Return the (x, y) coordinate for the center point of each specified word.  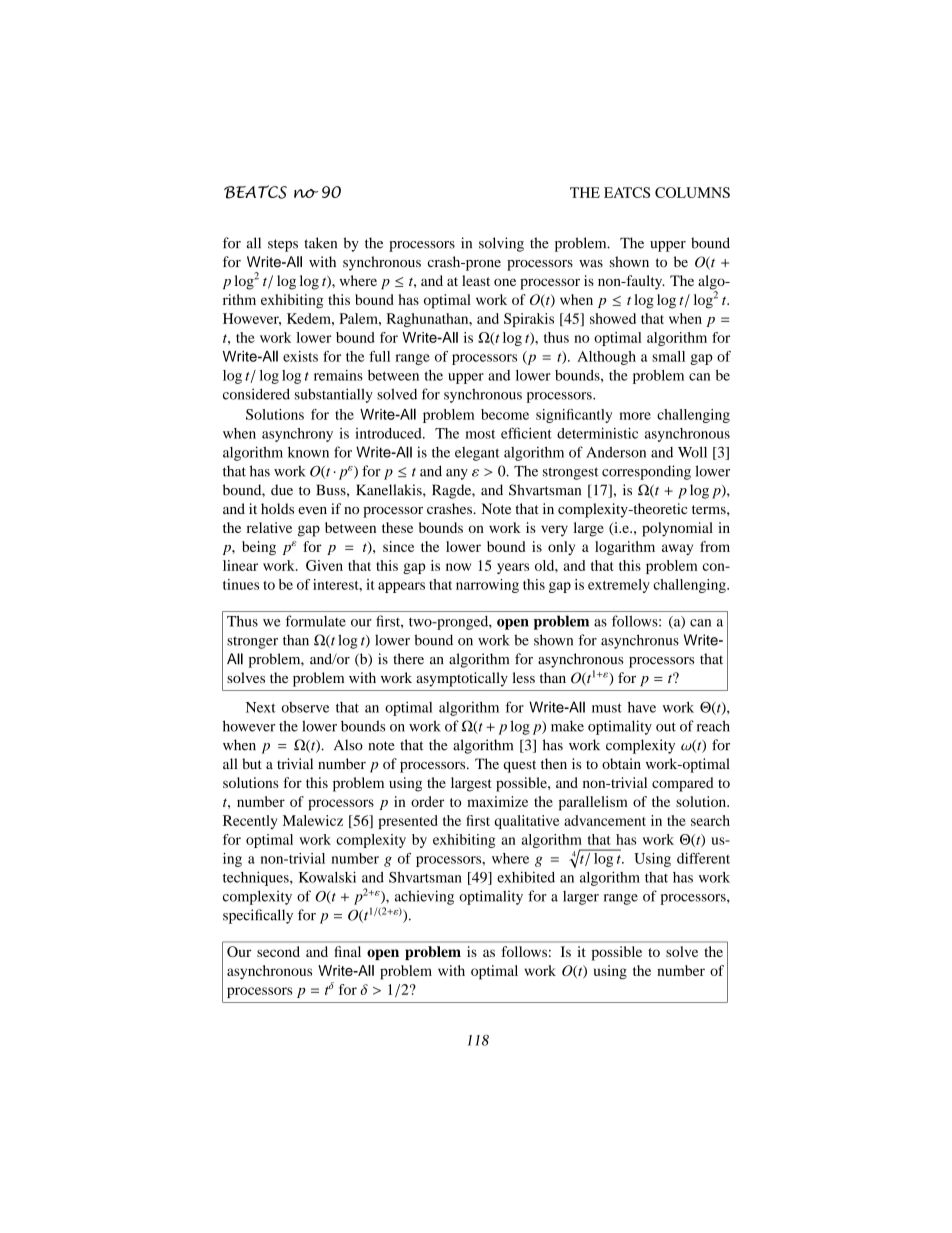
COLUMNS (692, 192)
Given (324, 565)
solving (501, 244)
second (278, 951)
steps (283, 245)
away (677, 549)
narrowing (487, 586)
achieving (424, 897)
